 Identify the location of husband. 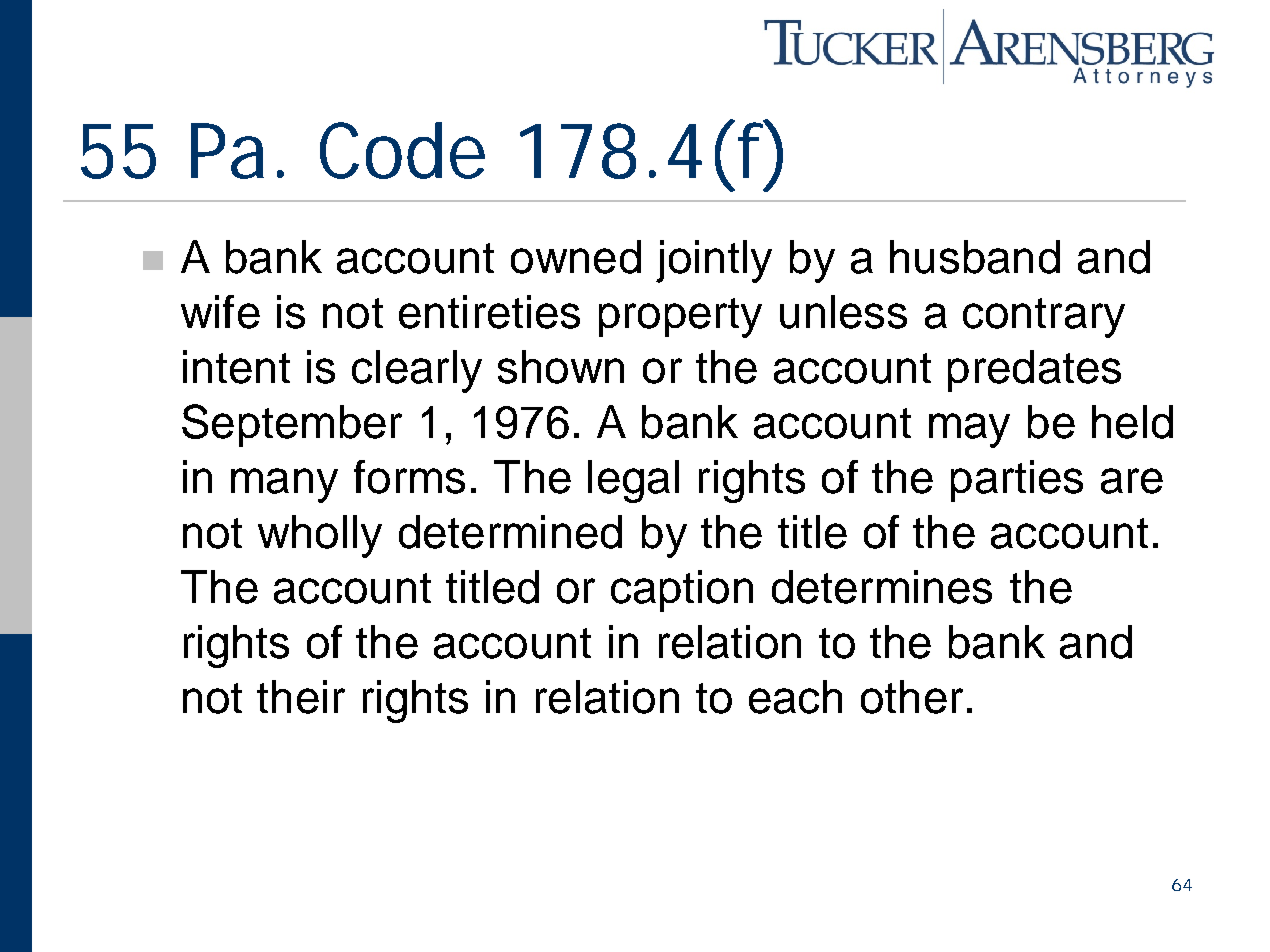
(975, 257).
